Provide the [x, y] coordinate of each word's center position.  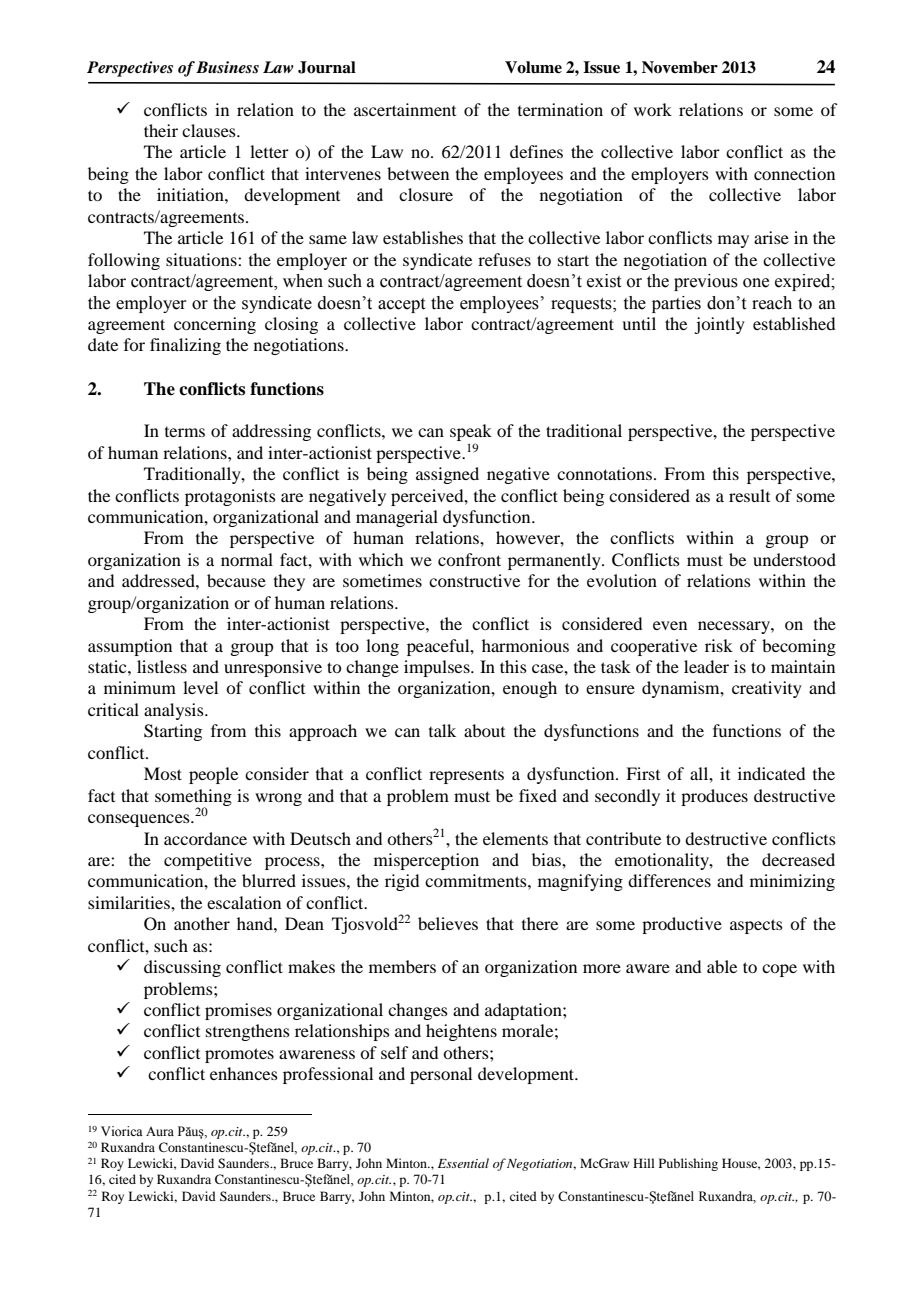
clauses [210, 130]
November [680, 67]
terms [185, 432]
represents [466, 777]
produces [714, 797]
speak [471, 434]
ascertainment [405, 109]
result [749, 495]
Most [163, 773]
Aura [160, 1131]
